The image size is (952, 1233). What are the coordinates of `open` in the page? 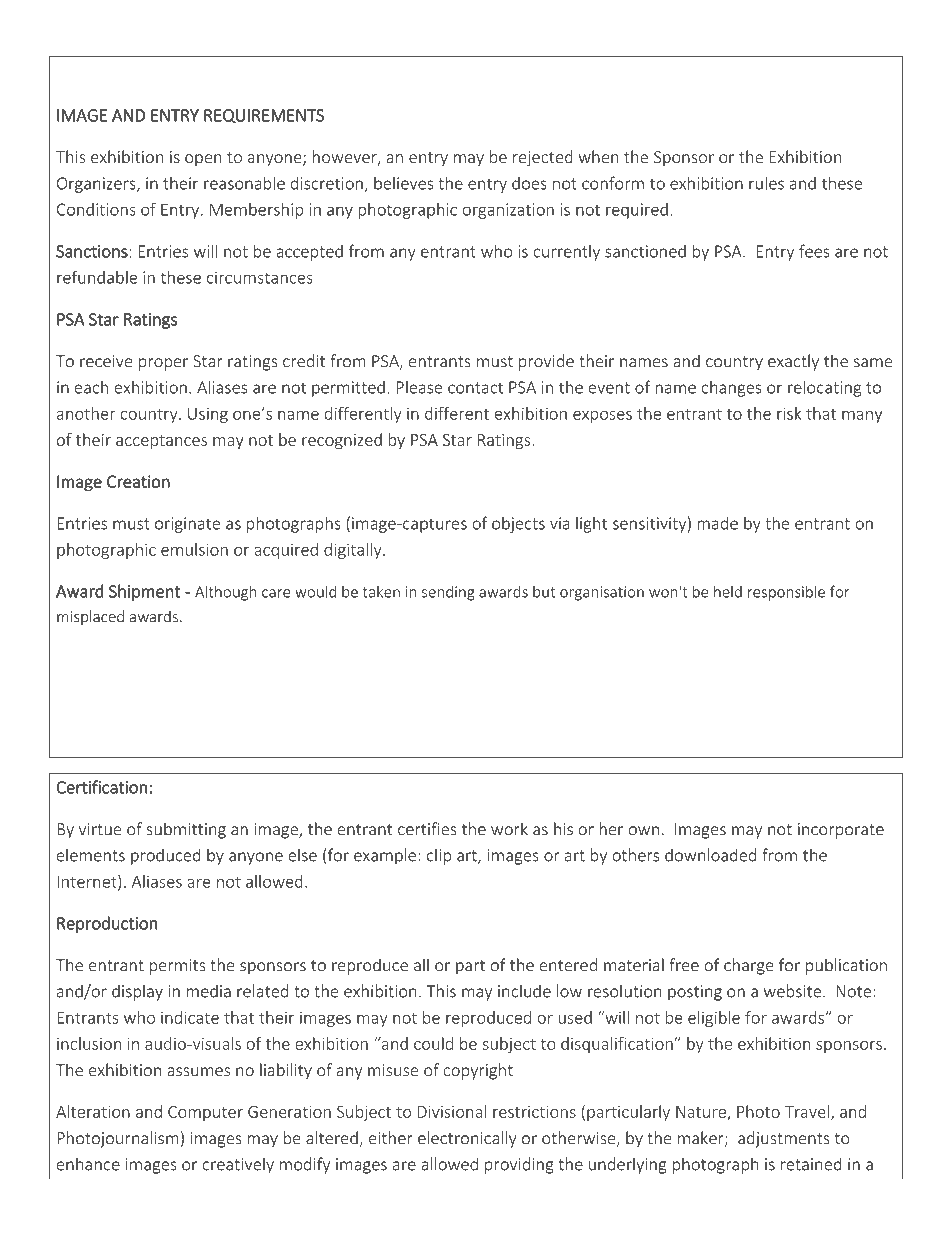 It's located at (203, 160).
